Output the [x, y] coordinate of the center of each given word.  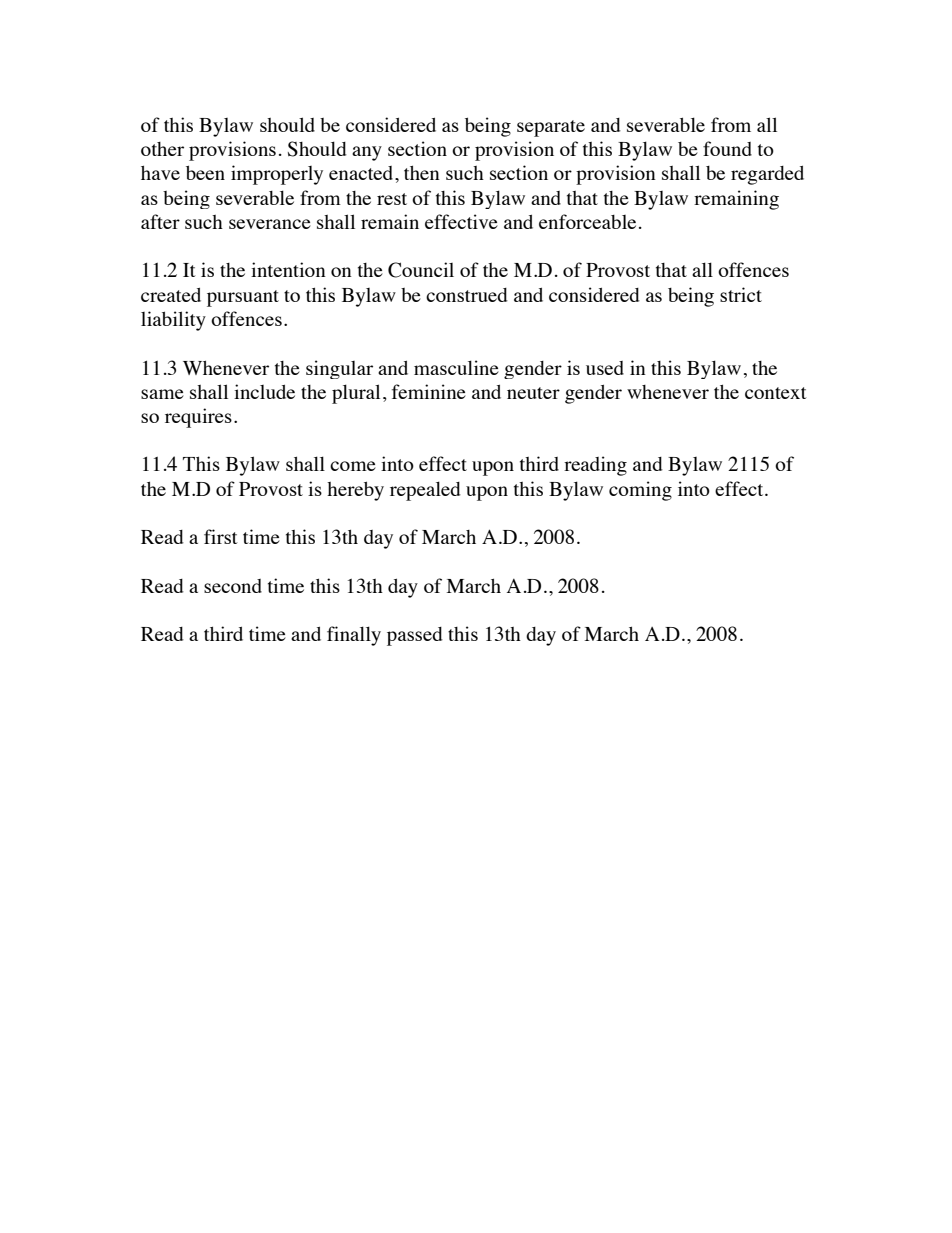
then [422, 172]
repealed [425, 491]
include [264, 391]
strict [741, 294]
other [162, 149]
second [233, 586]
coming [640, 491]
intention [288, 269]
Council [421, 270]
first [221, 536]
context [776, 393]
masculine [456, 367]
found [727, 148]
